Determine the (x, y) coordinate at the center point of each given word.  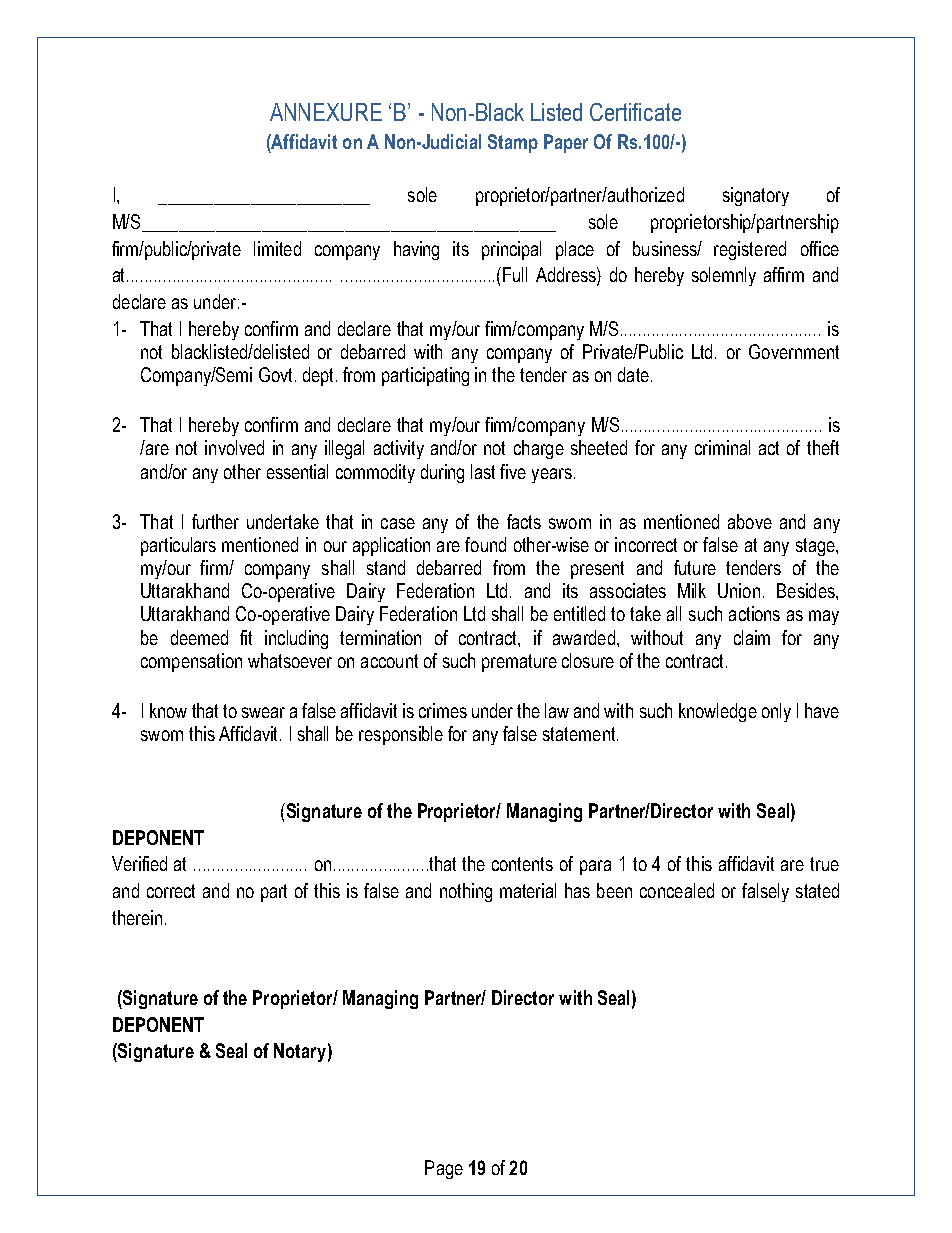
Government (794, 351)
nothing (466, 892)
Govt (277, 374)
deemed (199, 637)
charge (539, 449)
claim (752, 637)
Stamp (513, 143)
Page (444, 1169)
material (528, 890)
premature (519, 663)
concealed (677, 890)
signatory (756, 196)
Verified (139, 863)
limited (277, 248)
